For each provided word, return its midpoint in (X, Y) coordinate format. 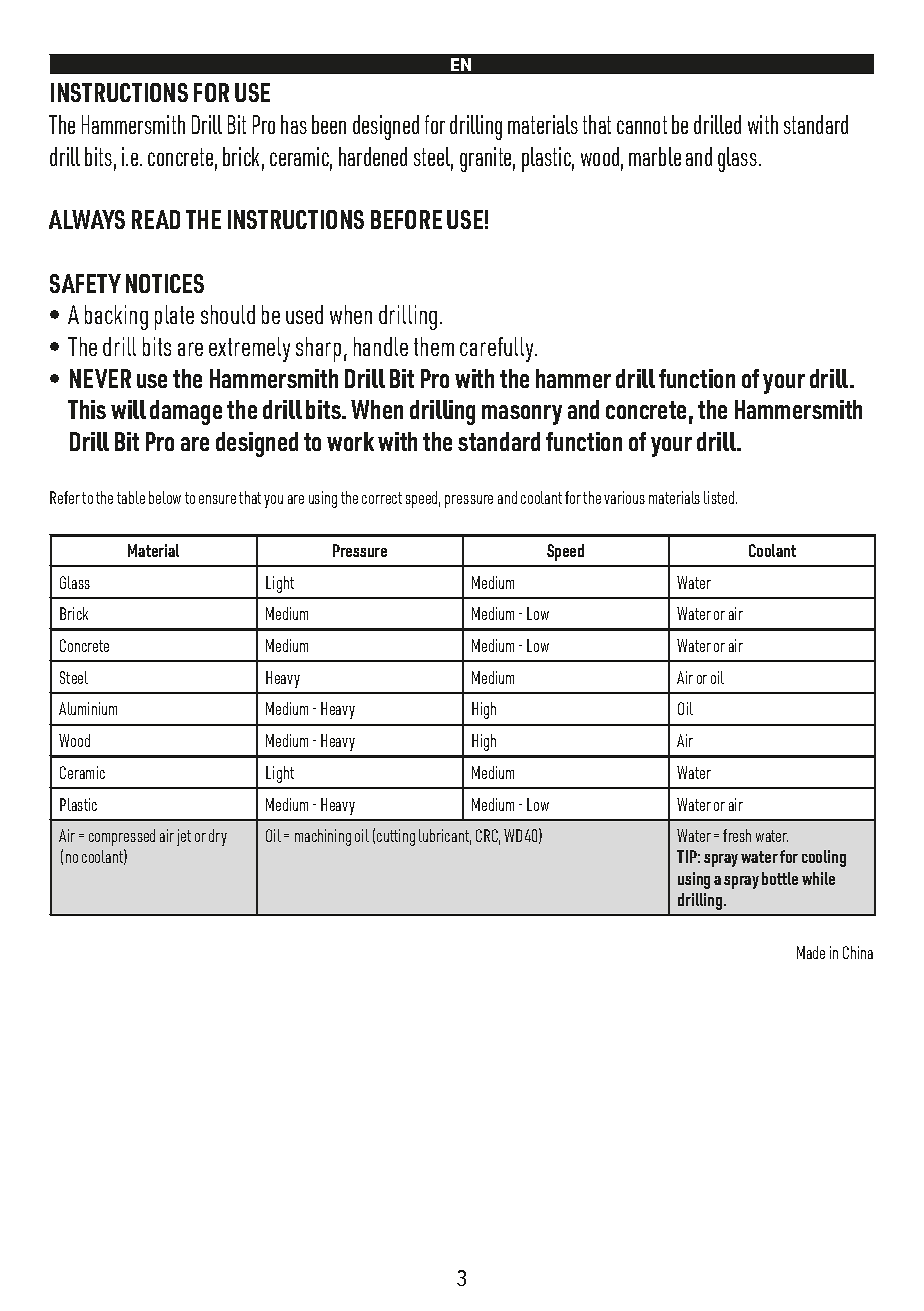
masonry (522, 415)
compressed (122, 837)
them (434, 346)
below (165, 497)
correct (382, 498)
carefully (498, 349)
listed (720, 497)
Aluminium (88, 708)
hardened (373, 156)
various (624, 497)
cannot (642, 125)
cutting (396, 837)
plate (174, 317)
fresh (737, 835)
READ (156, 219)
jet (184, 837)
